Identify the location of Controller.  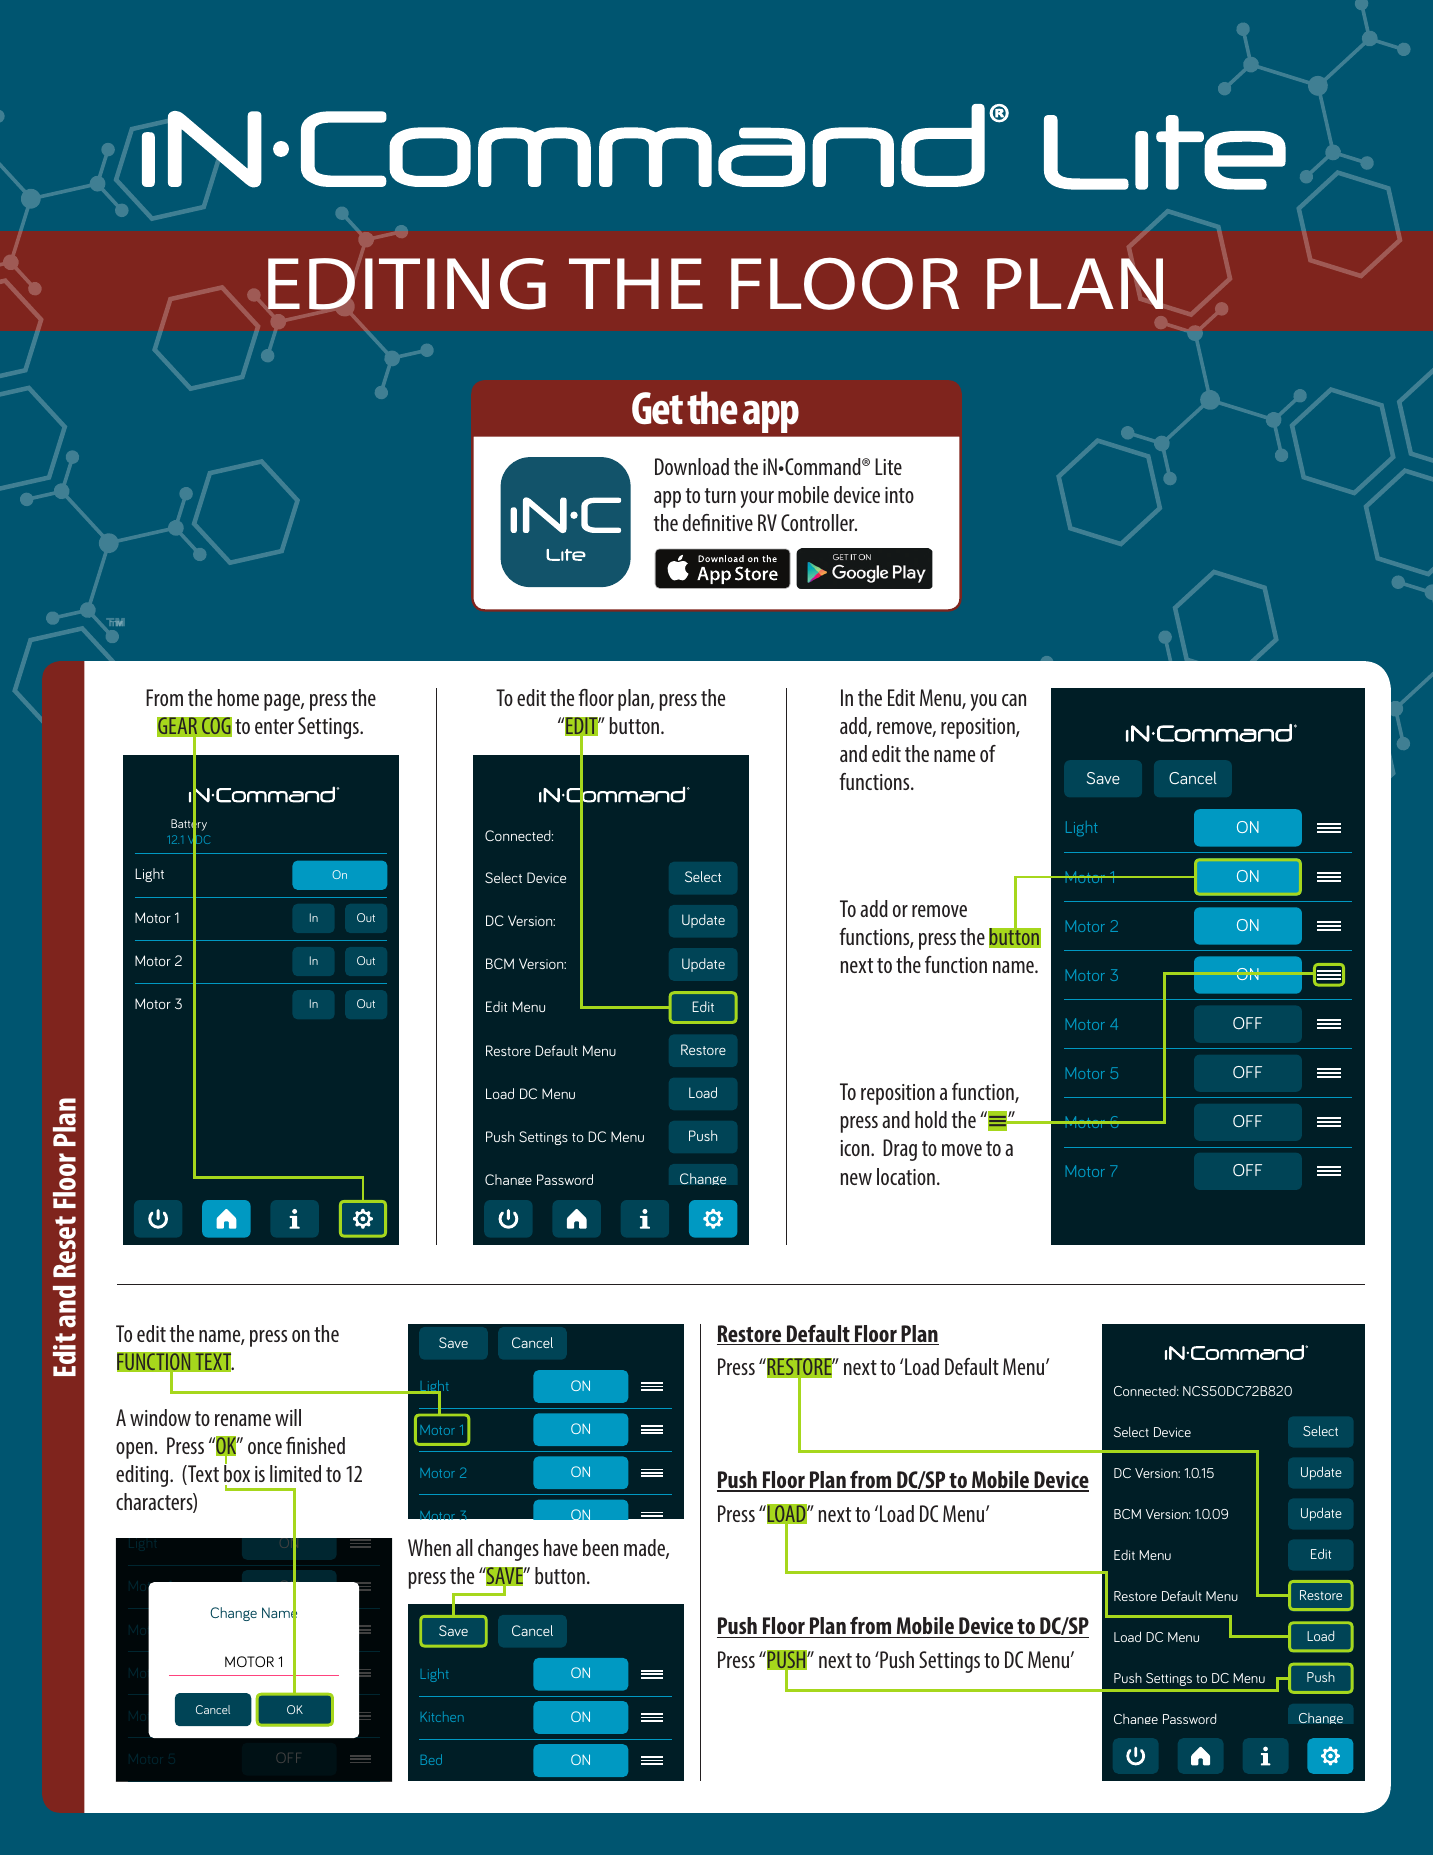
(819, 522).
